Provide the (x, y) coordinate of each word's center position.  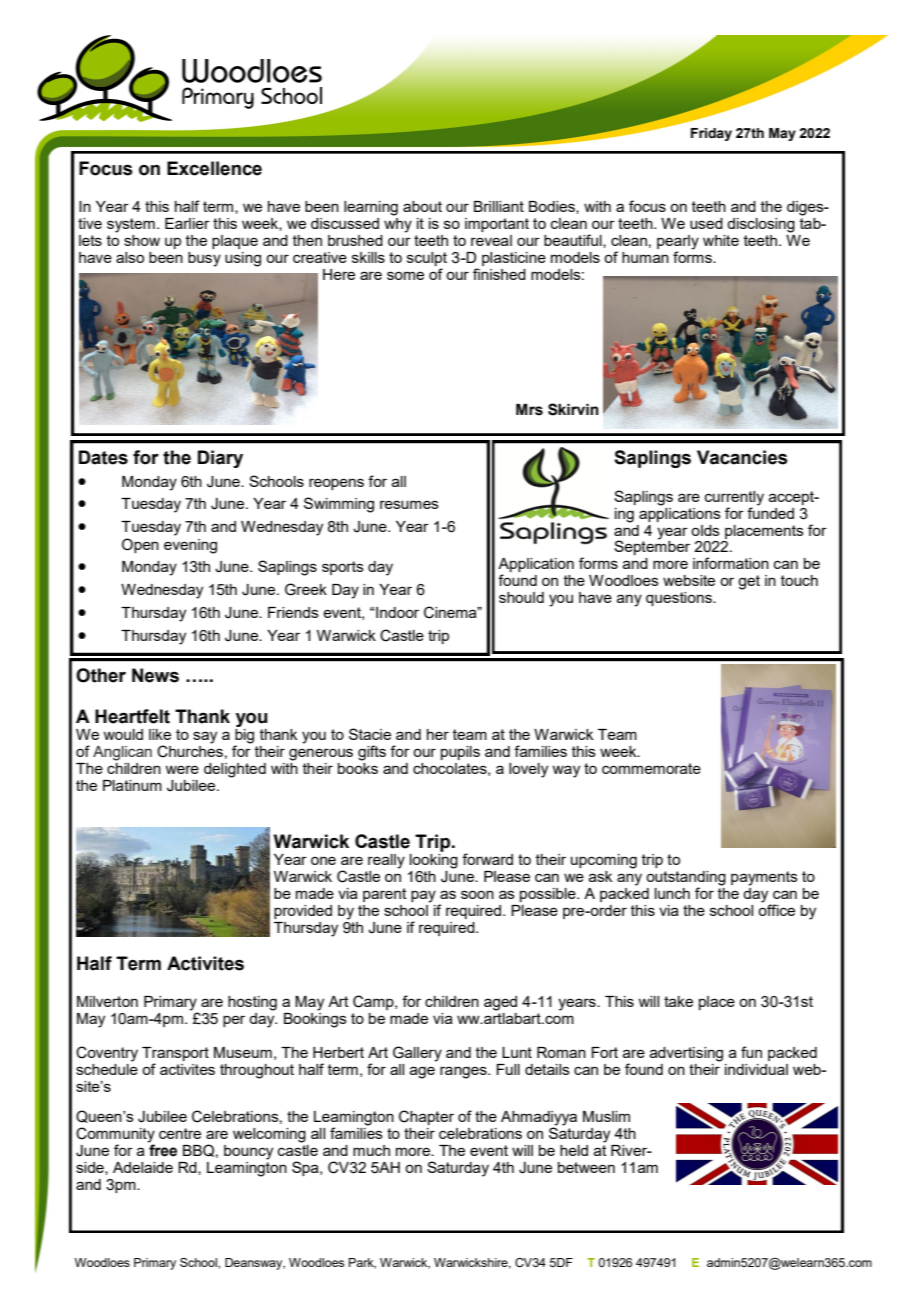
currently (734, 498)
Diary (220, 459)
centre (180, 1133)
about (422, 206)
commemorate (651, 768)
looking (434, 860)
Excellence (214, 168)
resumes (409, 504)
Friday (711, 134)
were (182, 769)
